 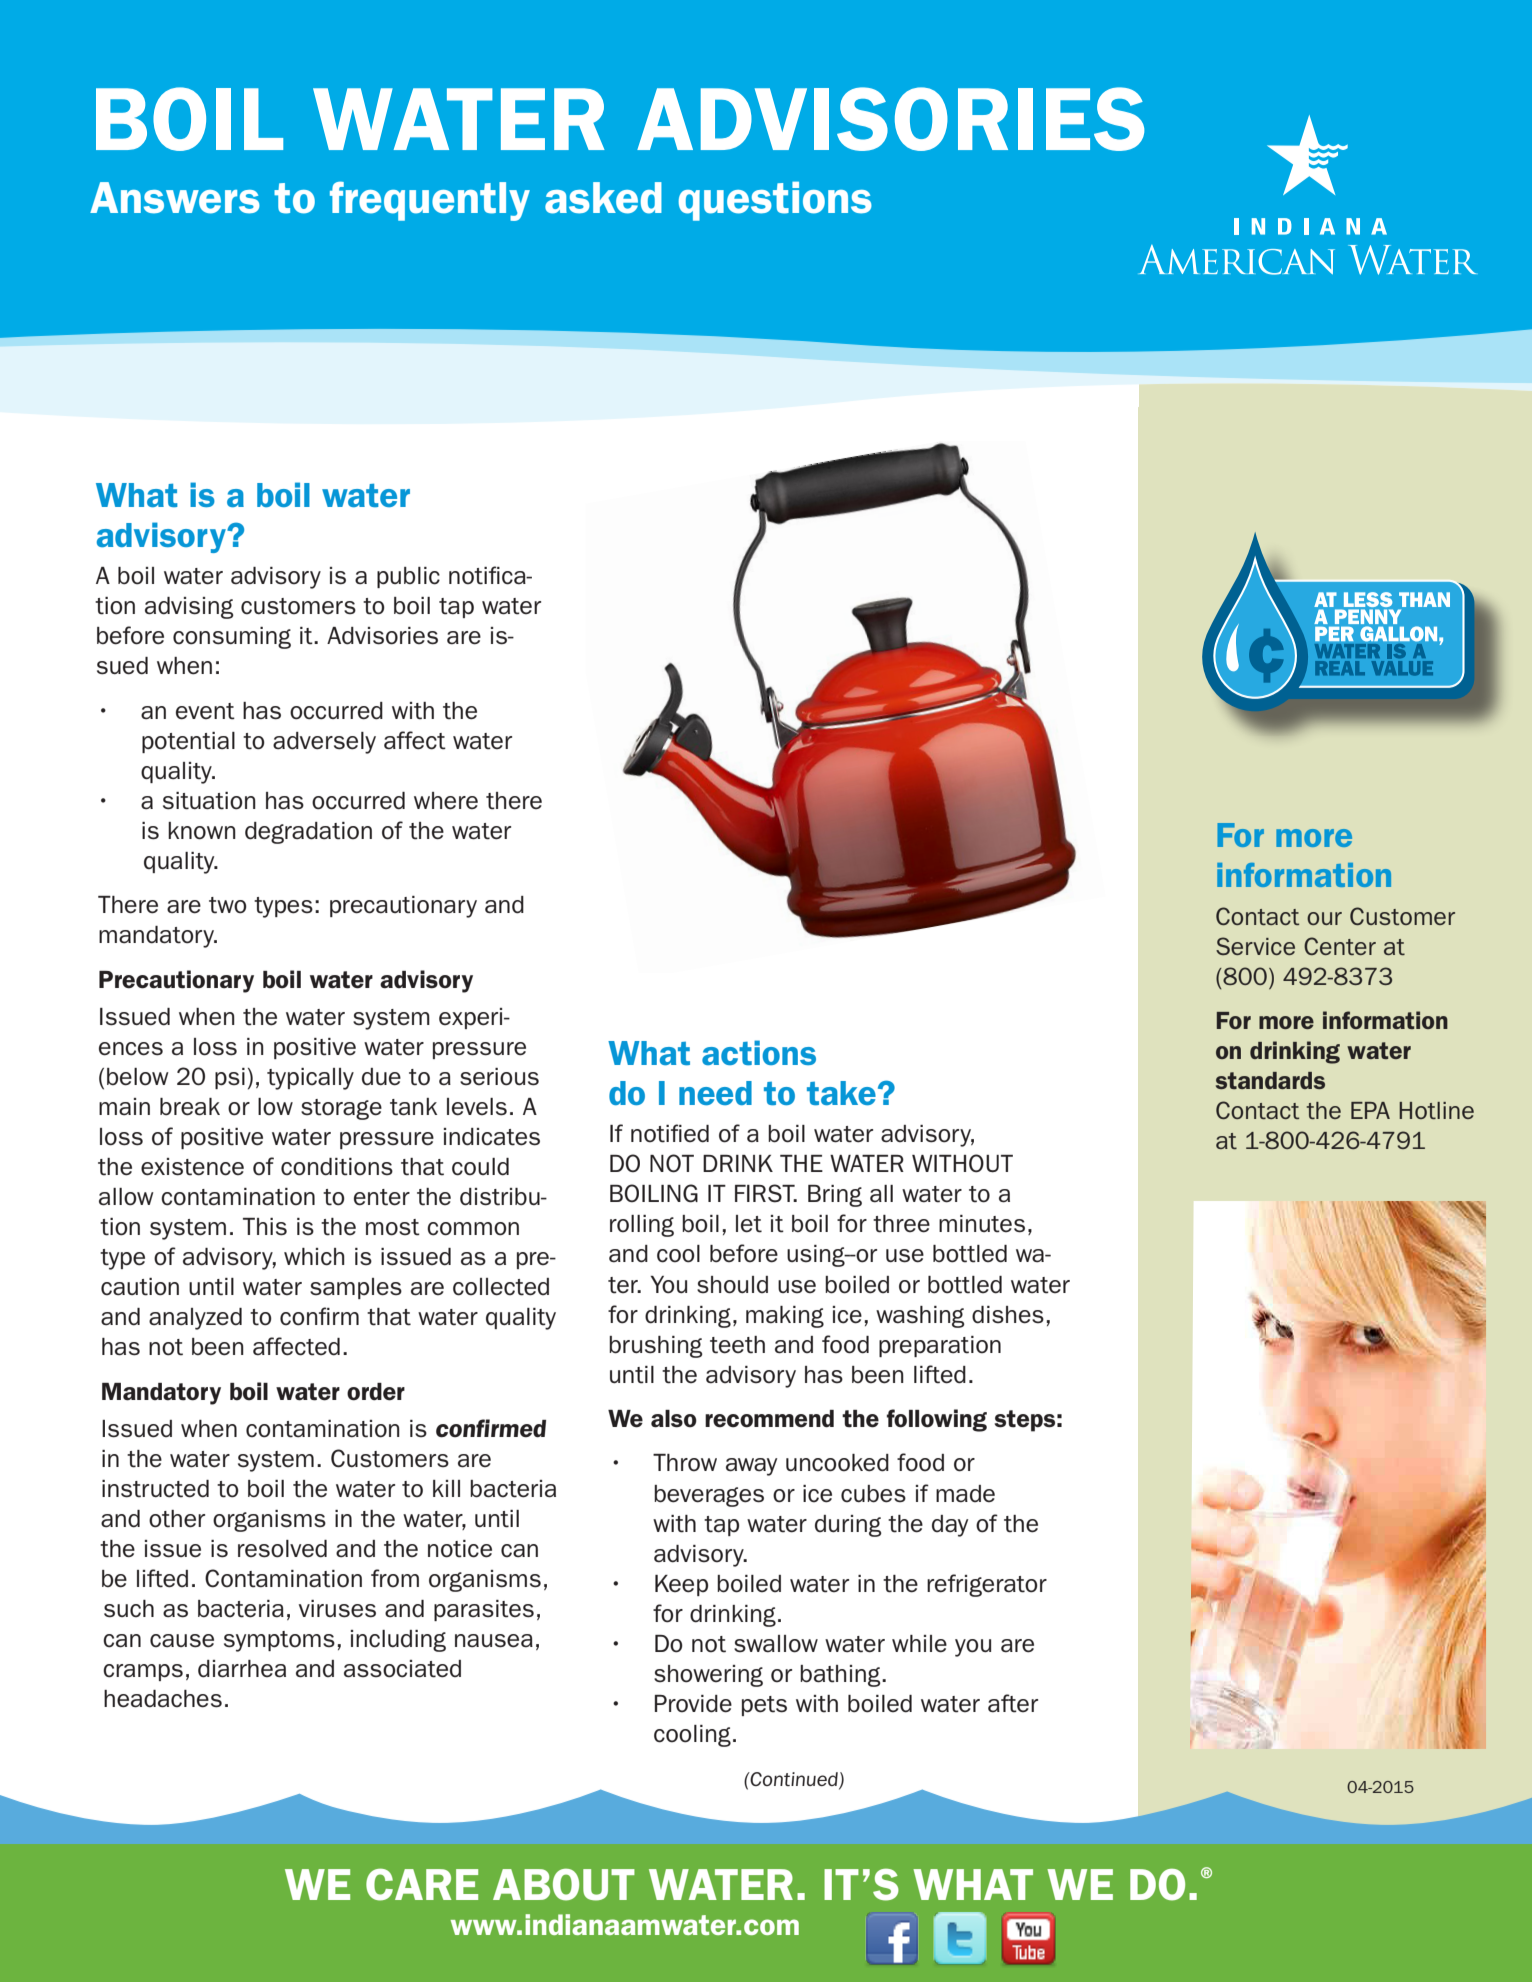 I want to click on asked, so click(x=603, y=198).
